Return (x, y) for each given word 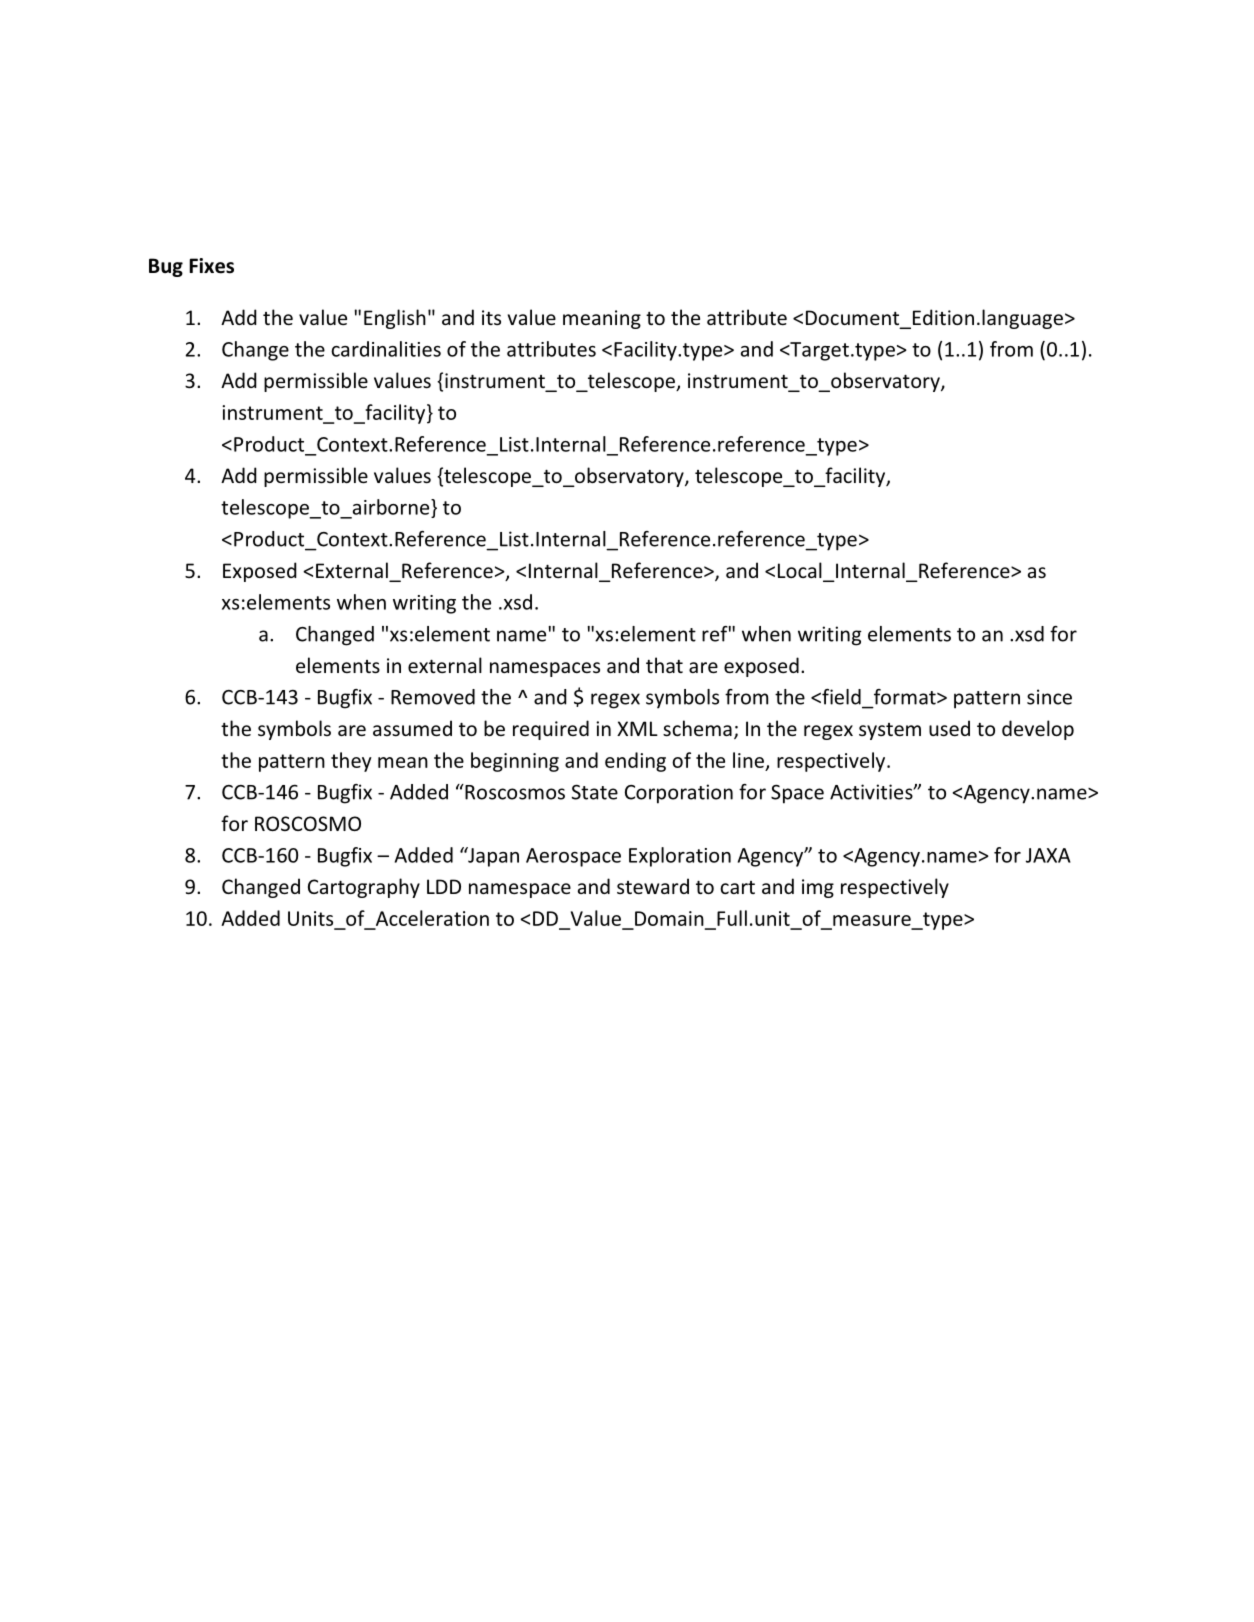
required (551, 730)
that (664, 665)
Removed (433, 697)
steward (653, 886)
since (1049, 697)
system (890, 731)
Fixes (211, 266)
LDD (444, 886)
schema (697, 728)
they (351, 762)
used (949, 728)
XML (637, 728)
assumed (412, 728)
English (395, 319)
